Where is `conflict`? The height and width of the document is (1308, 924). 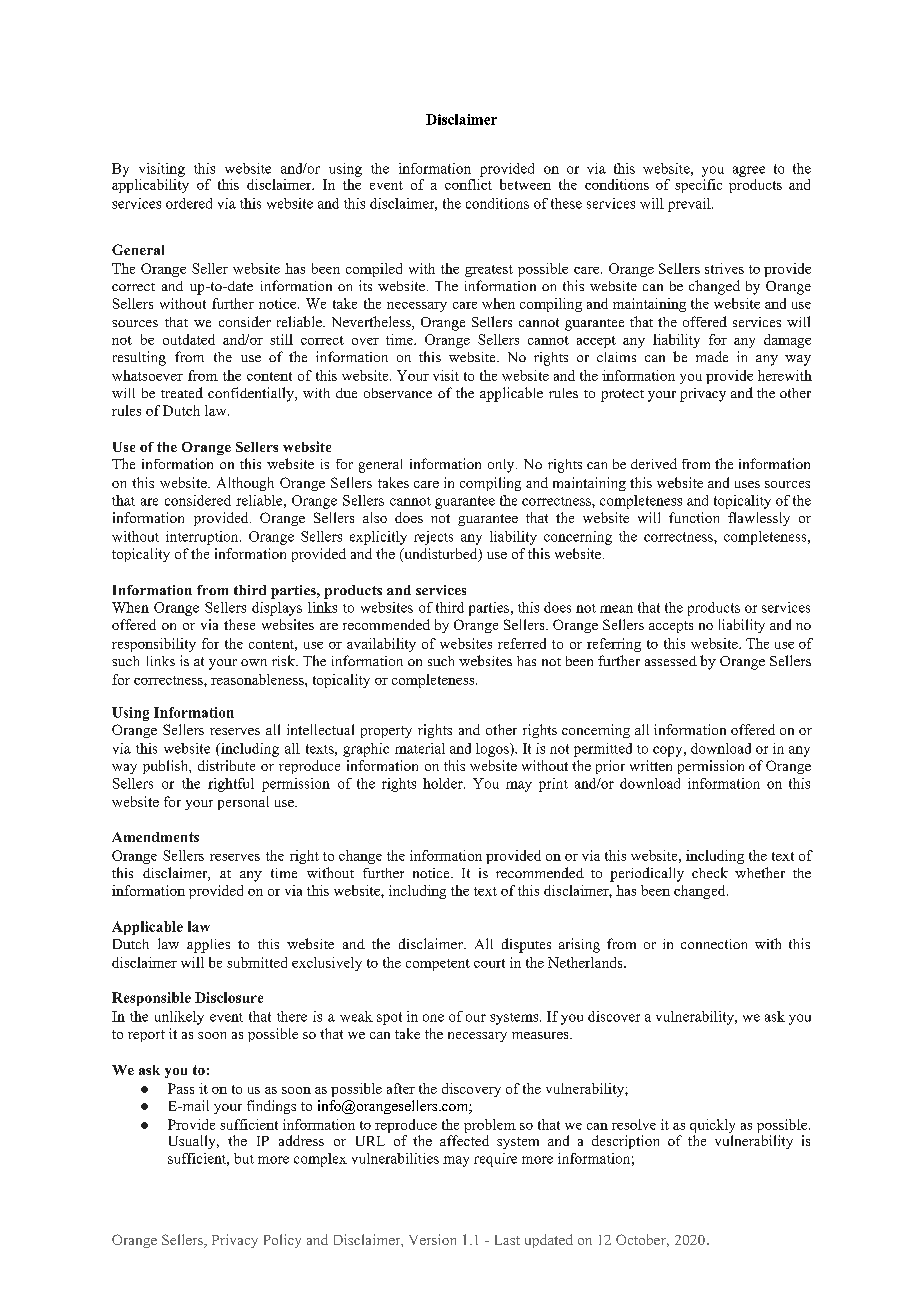 conflict is located at coordinates (468, 183).
